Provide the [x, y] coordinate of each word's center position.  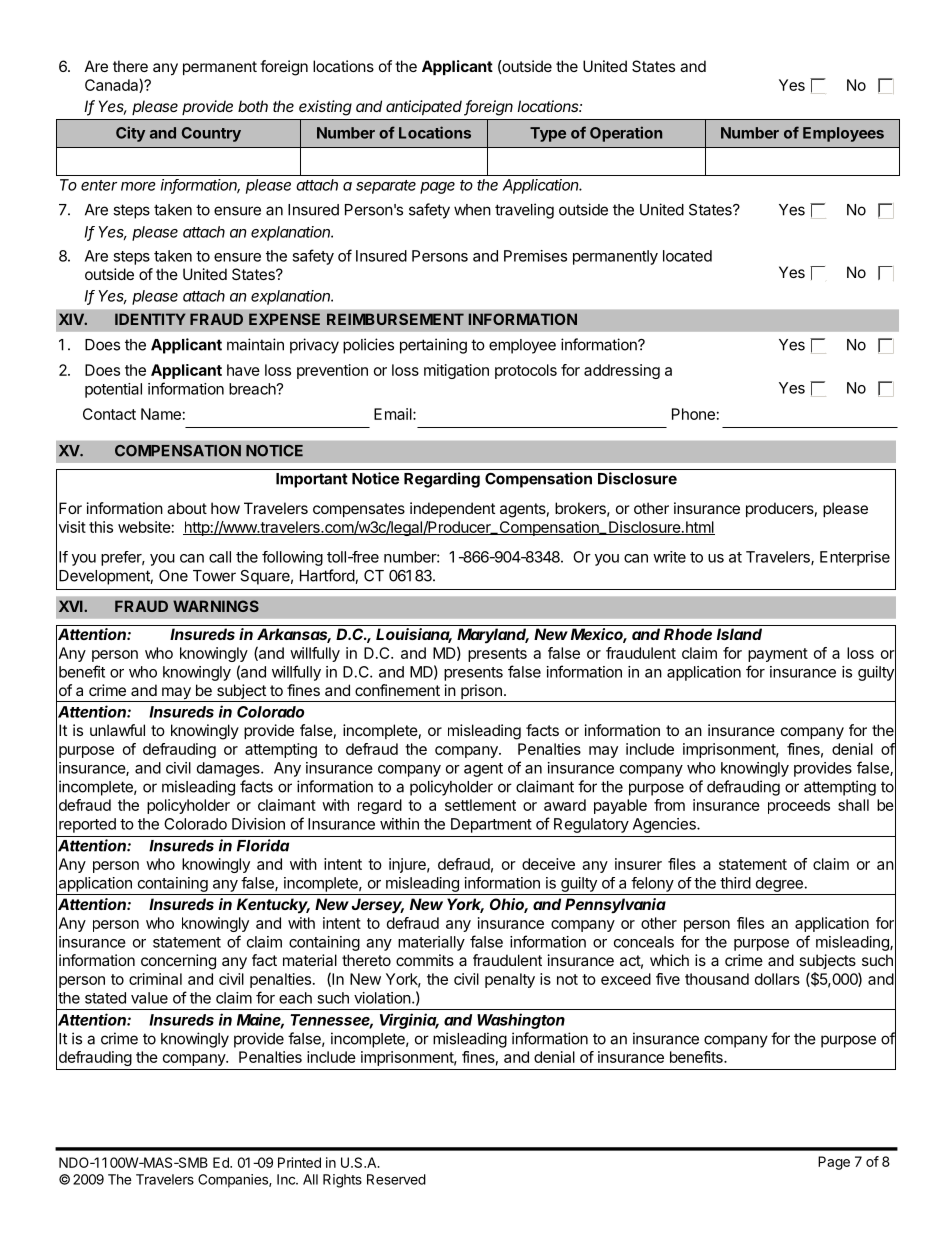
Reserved [396, 1179]
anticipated [425, 108]
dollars [777, 979]
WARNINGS [216, 606]
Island [739, 634]
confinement [397, 690]
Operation [626, 134]
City [130, 134]
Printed [299, 1162]
